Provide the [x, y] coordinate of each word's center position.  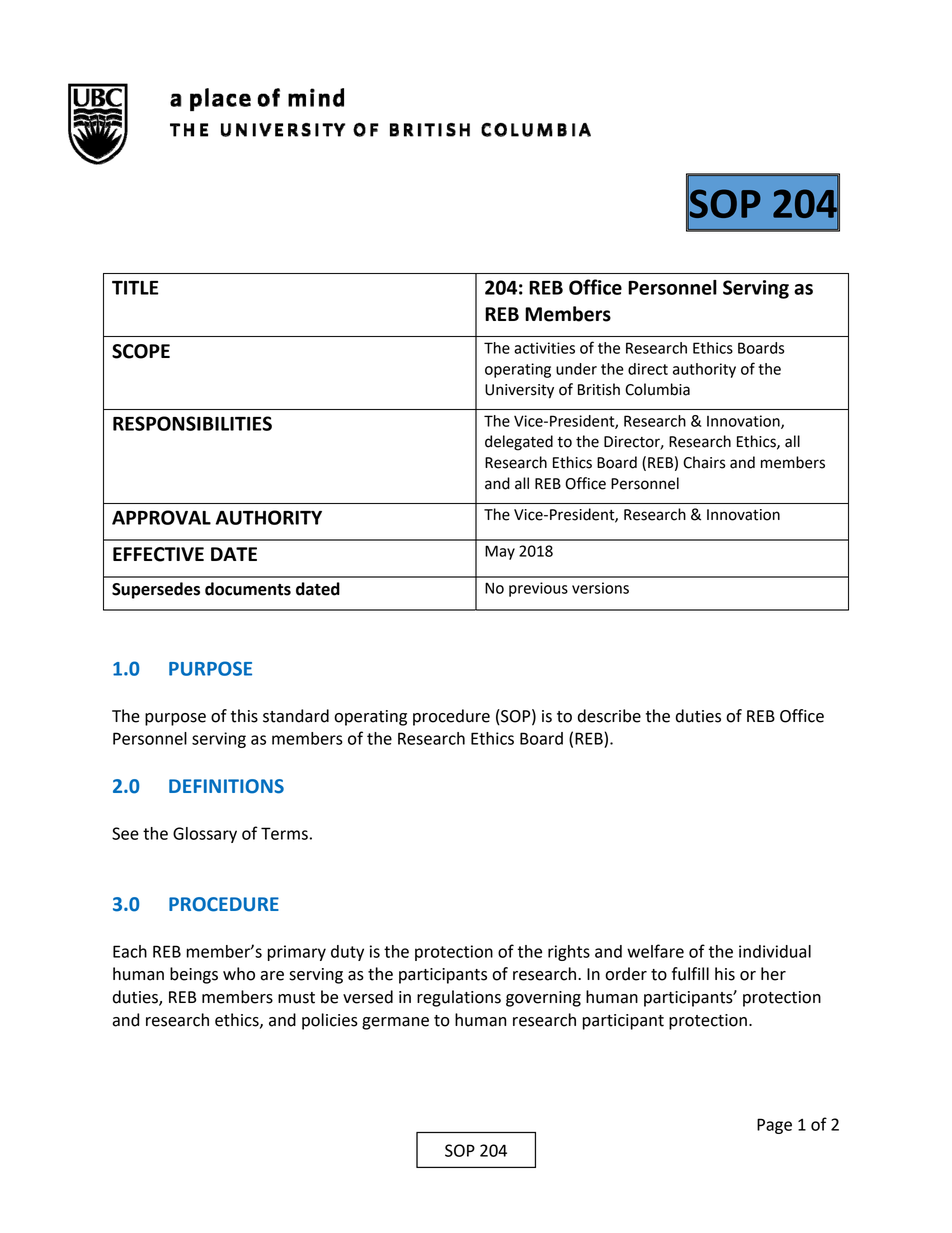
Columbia [657, 389]
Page [774, 1126]
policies [330, 1021]
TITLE [135, 288]
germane [395, 1023]
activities [544, 348]
